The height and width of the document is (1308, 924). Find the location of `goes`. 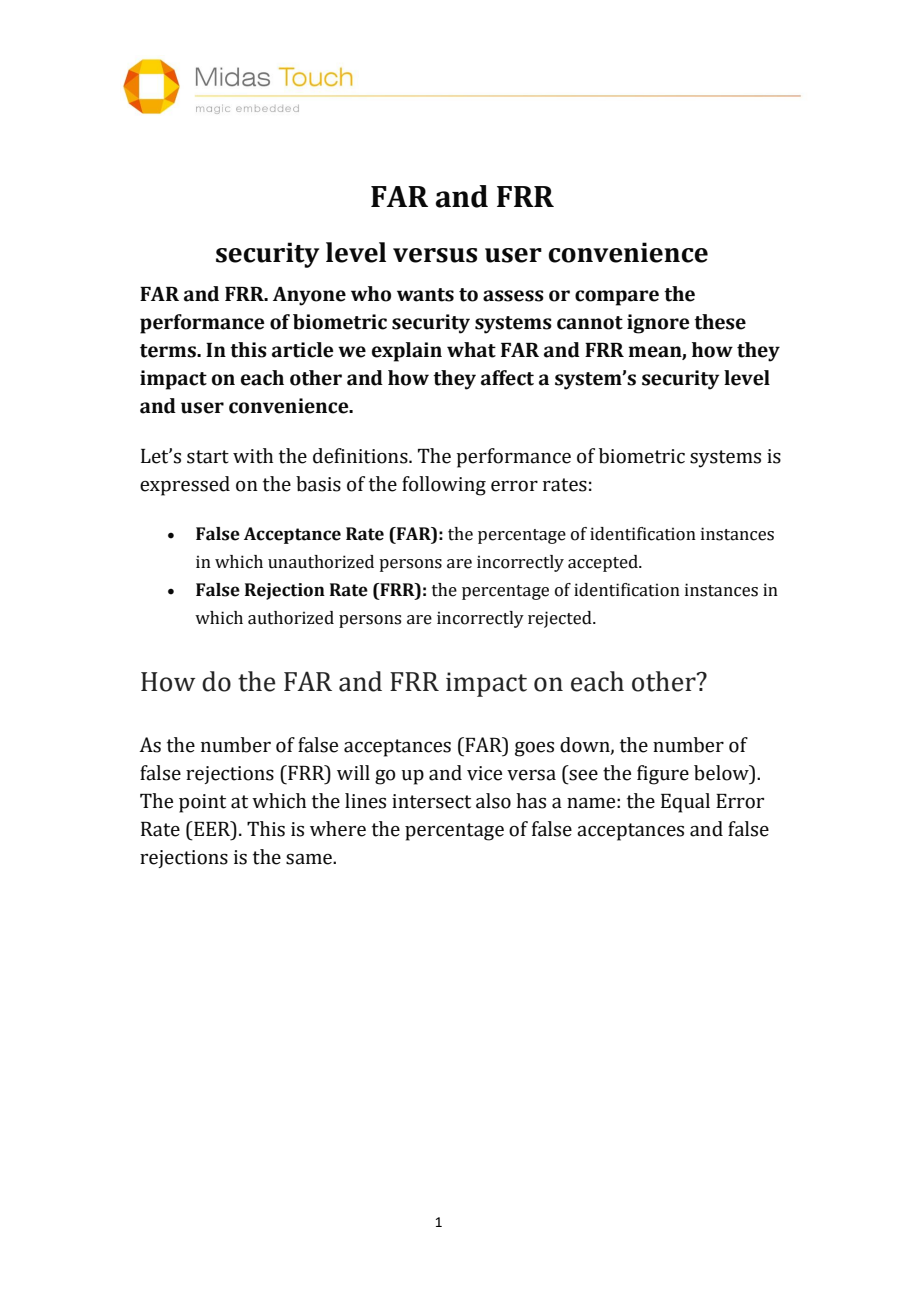

goes is located at coordinates (534, 749).
